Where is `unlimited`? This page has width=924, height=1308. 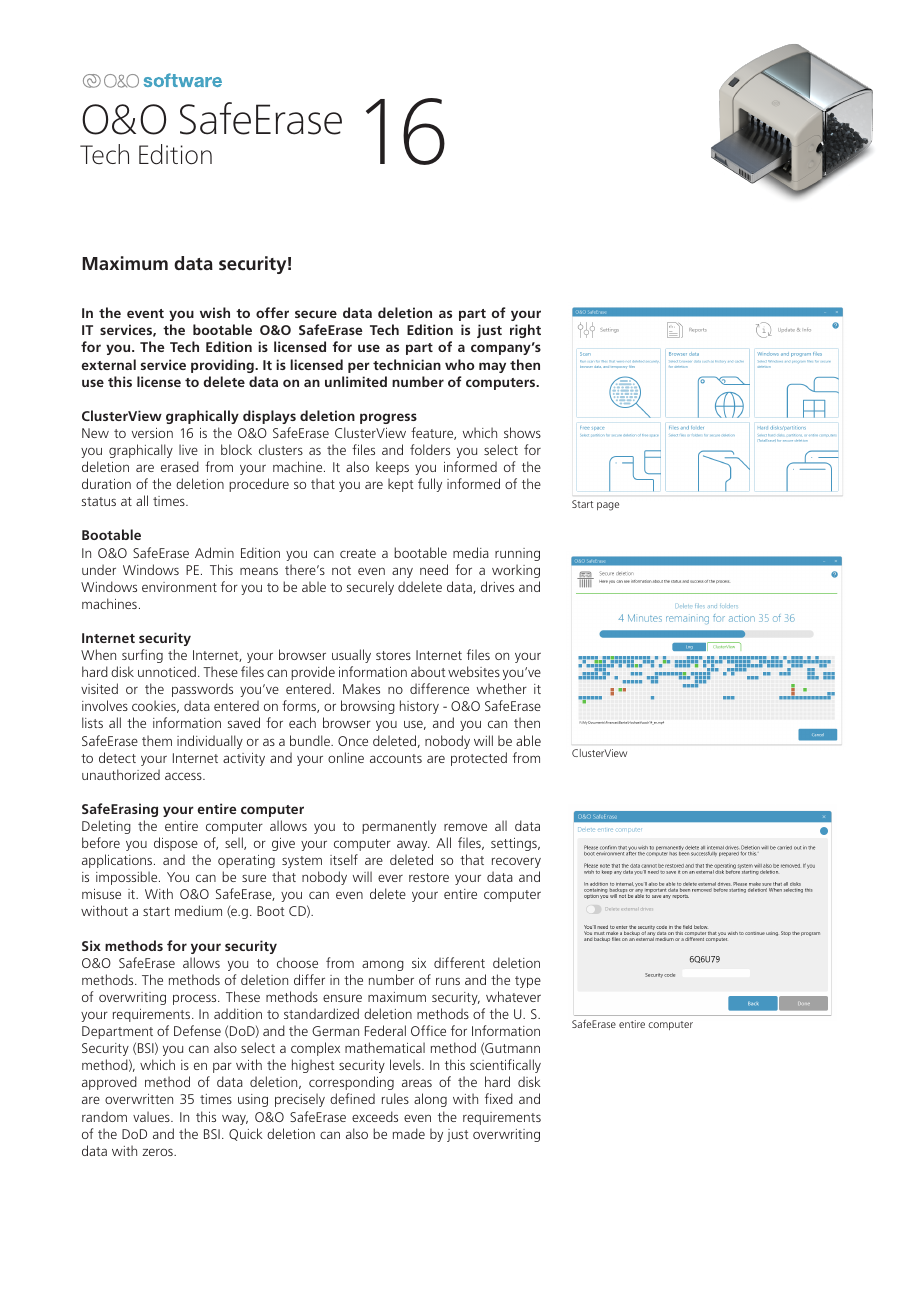
unlimited is located at coordinates (356, 381).
